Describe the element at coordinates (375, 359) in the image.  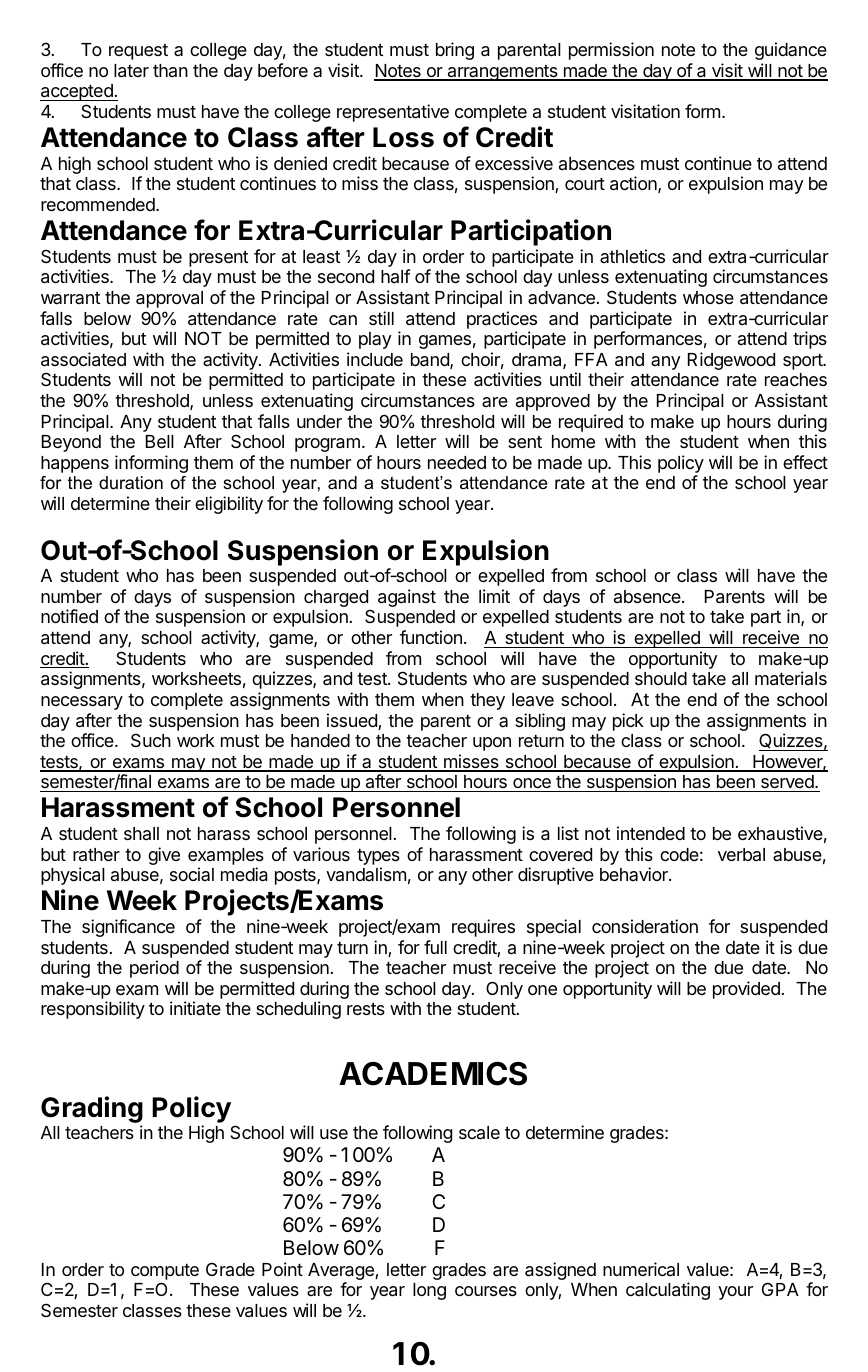
I see `include` at that location.
